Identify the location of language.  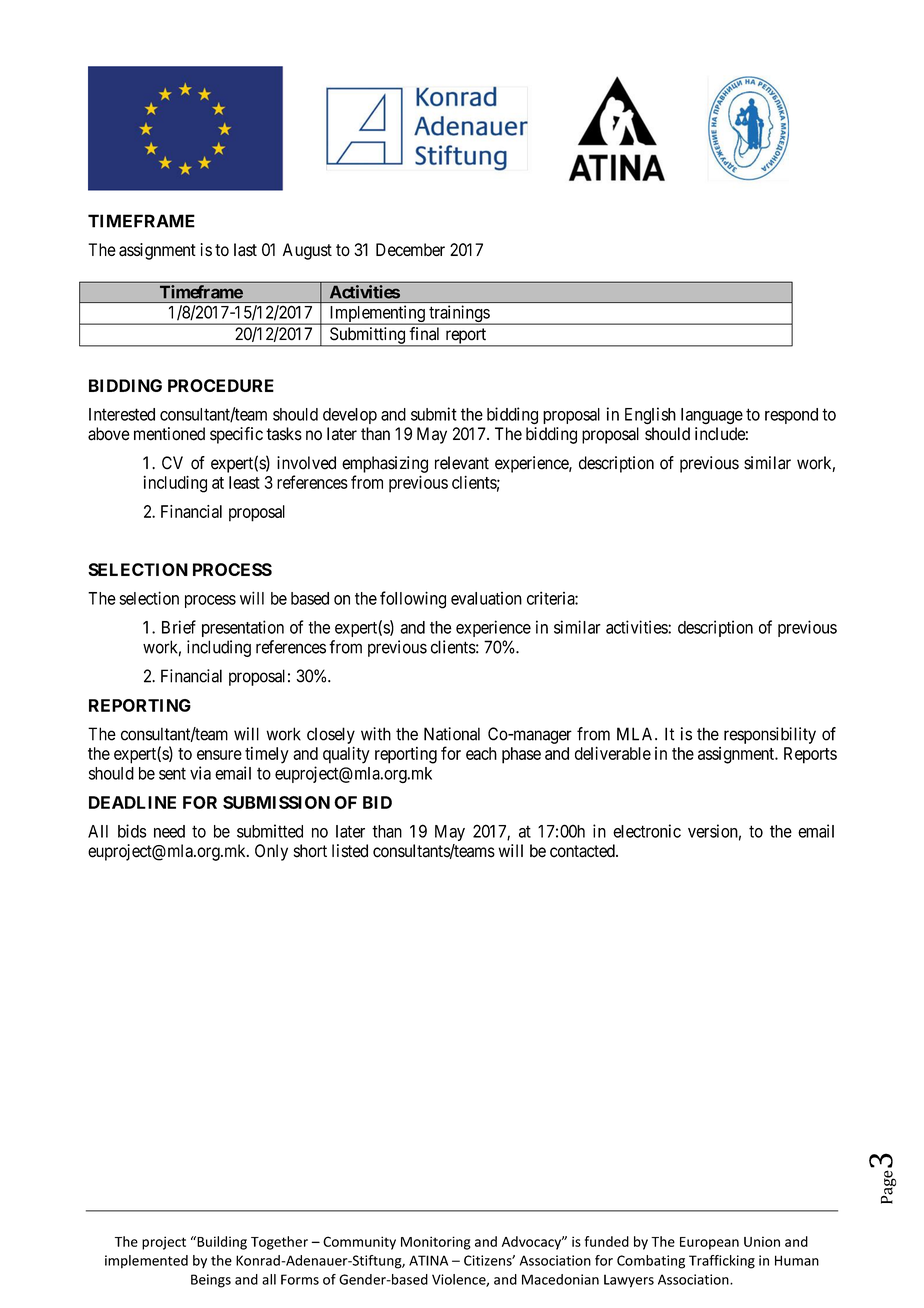
(712, 416).
